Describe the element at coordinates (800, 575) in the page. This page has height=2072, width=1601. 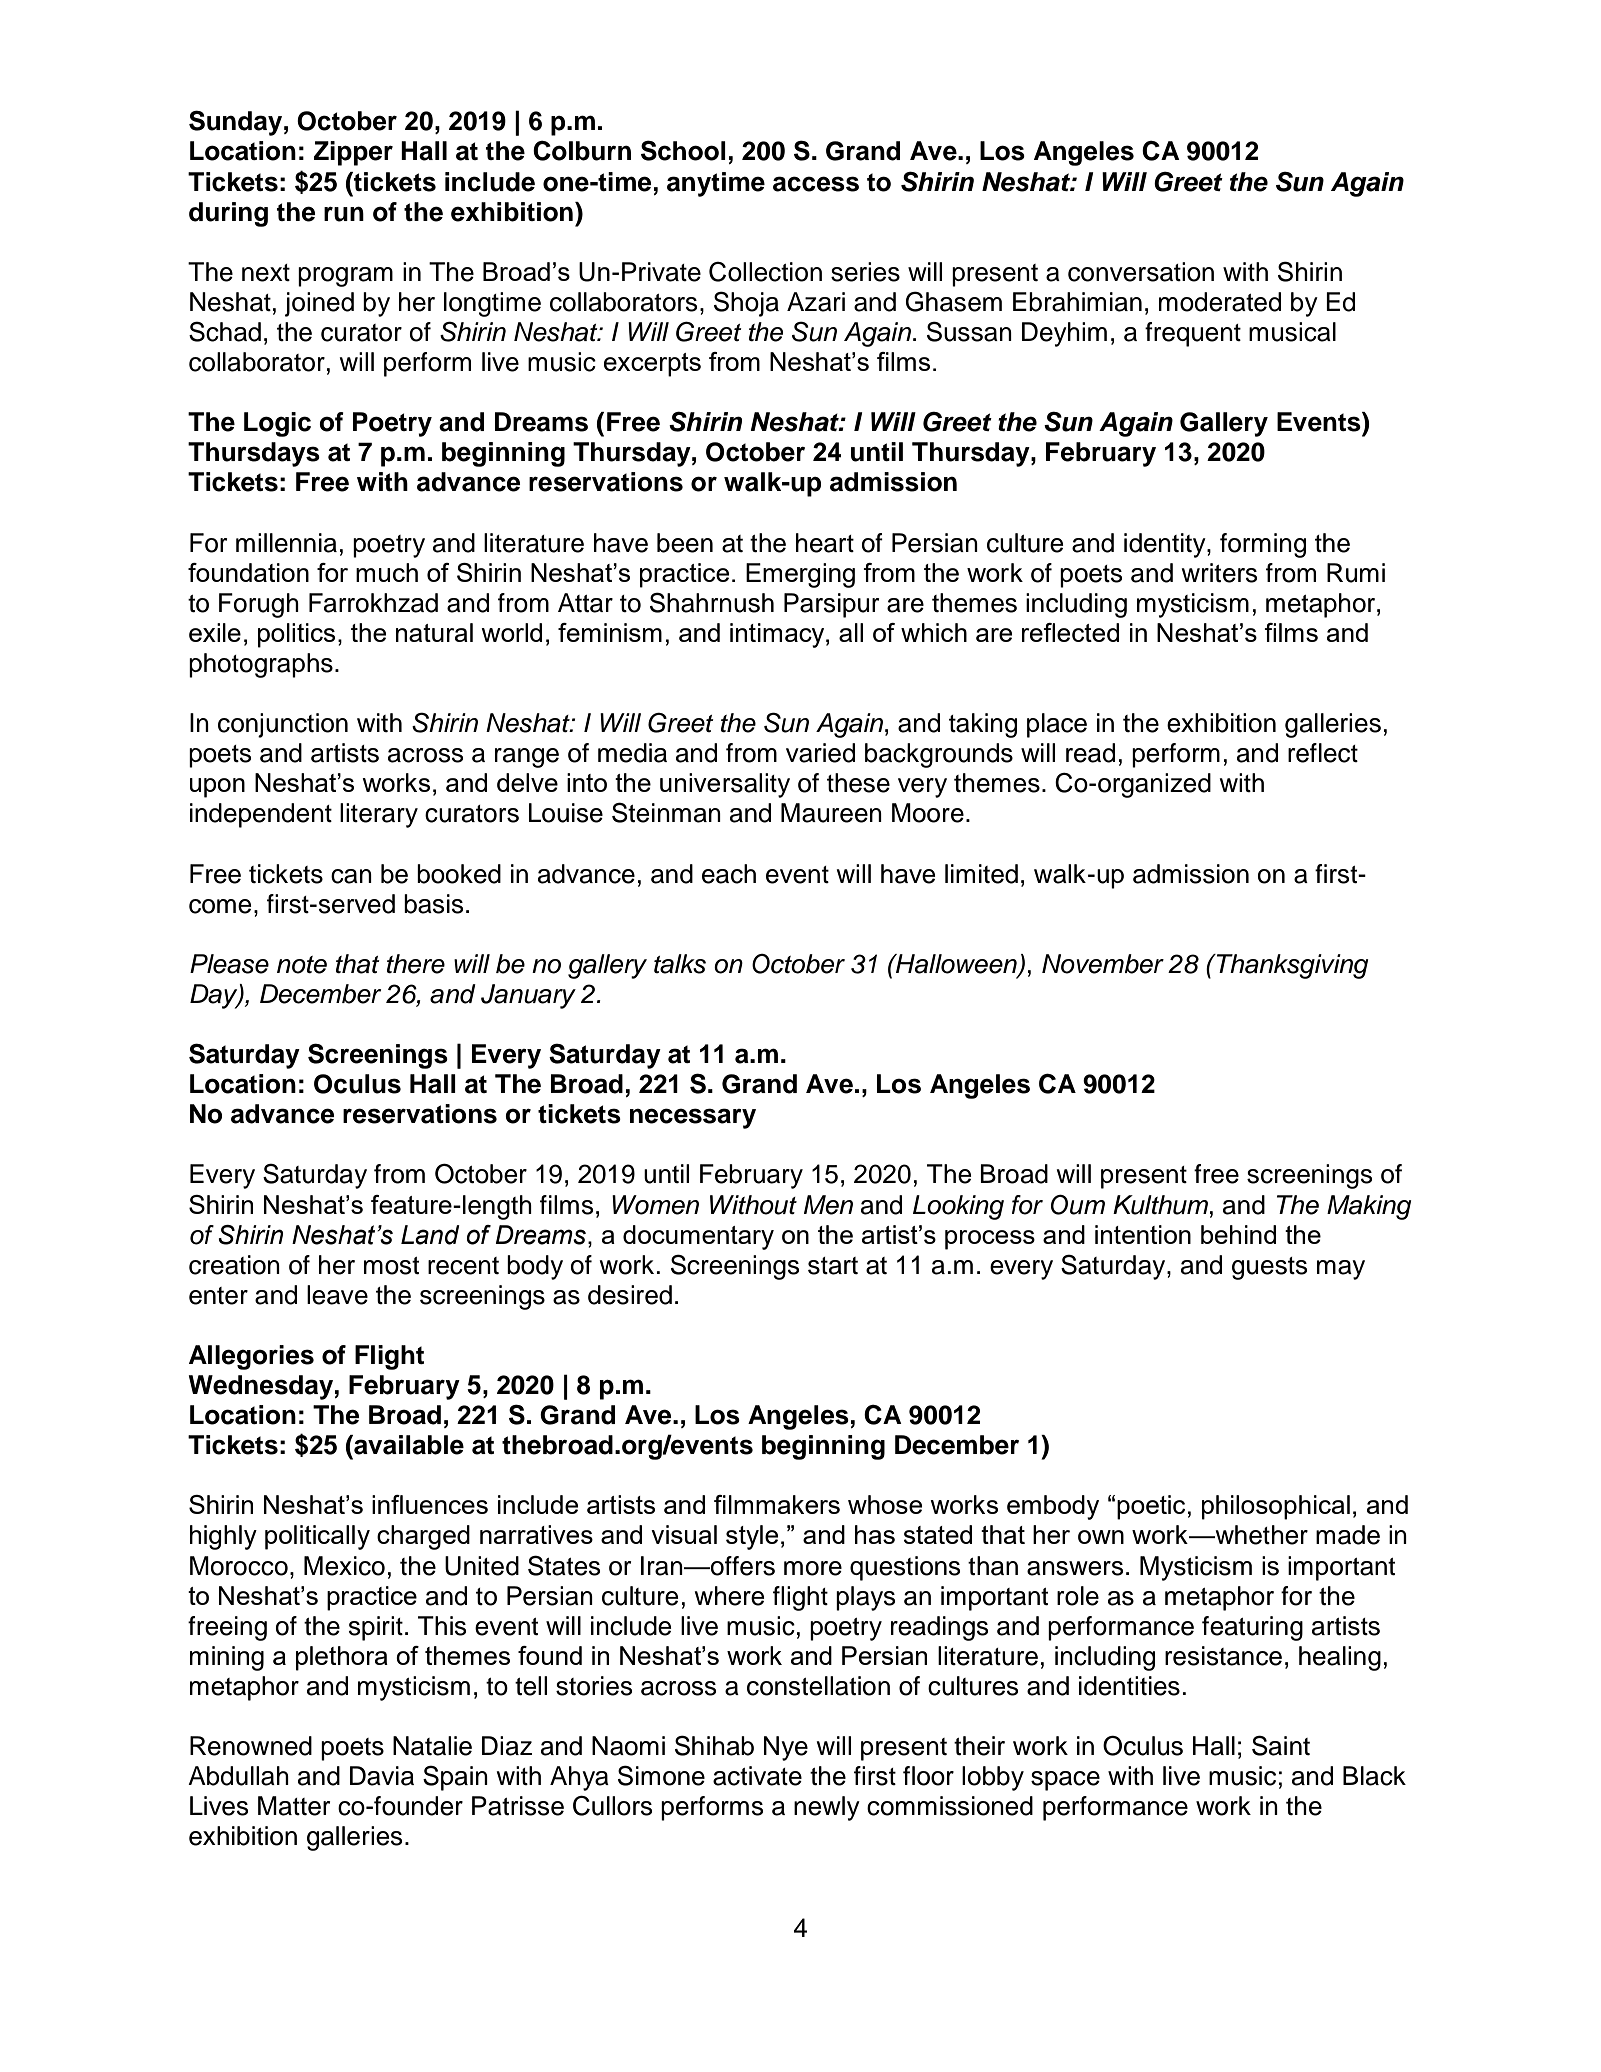
I see `Emerging` at that location.
